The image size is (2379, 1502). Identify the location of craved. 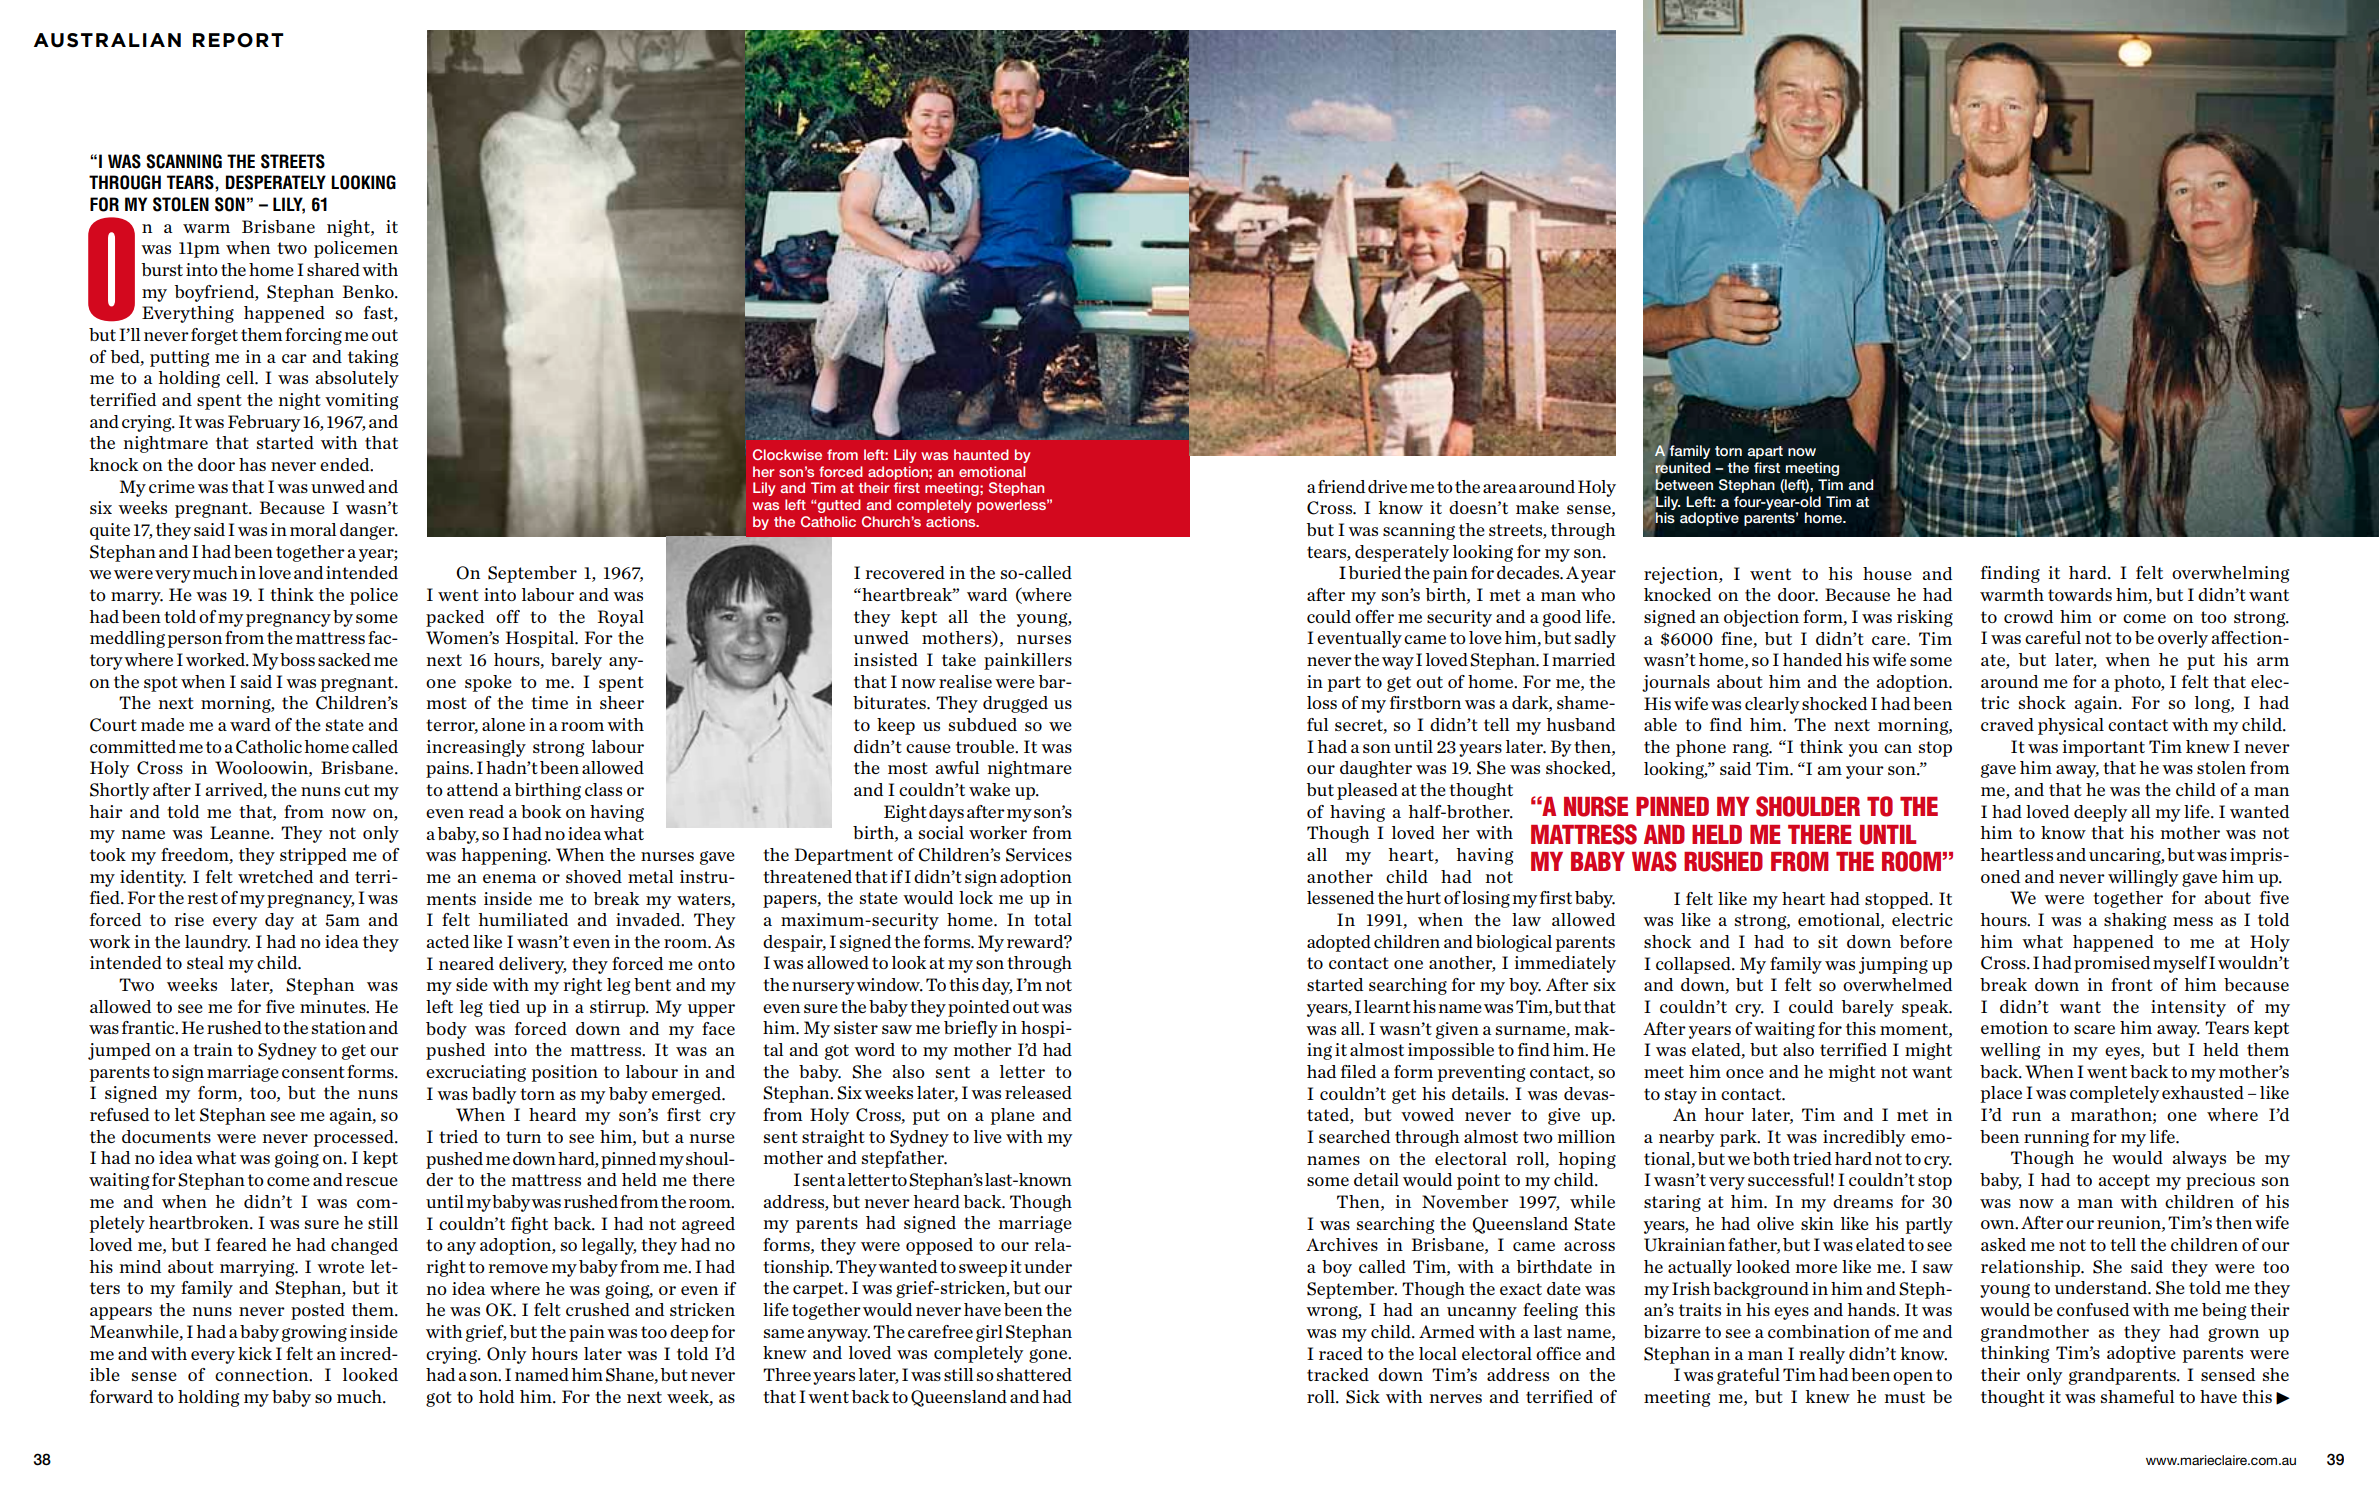
(2007, 724).
